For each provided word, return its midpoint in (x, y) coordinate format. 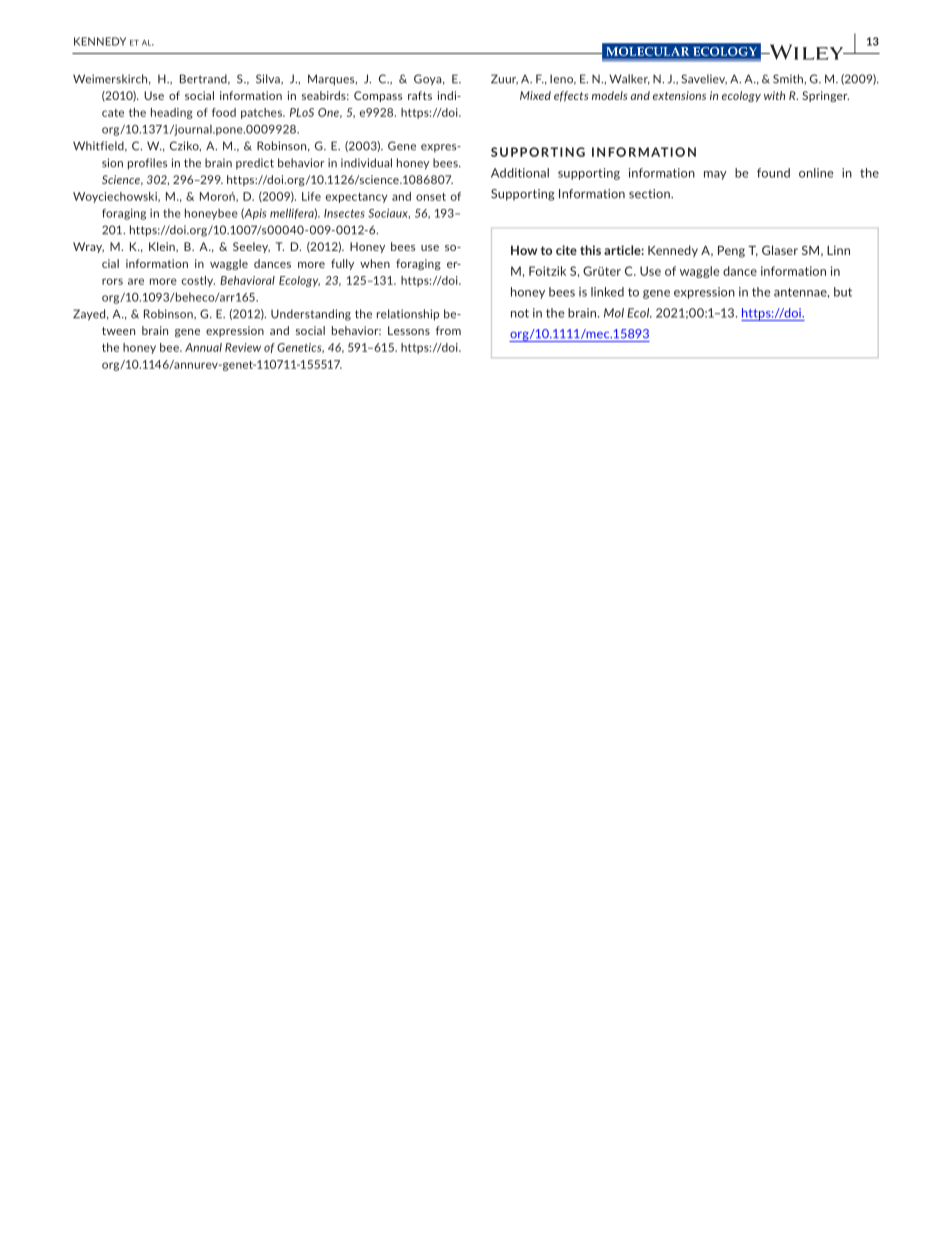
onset (431, 197)
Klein (163, 247)
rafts (420, 95)
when (375, 263)
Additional (520, 173)
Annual (203, 347)
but (843, 292)
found (773, 173)
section (650, 194)
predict (255, 163)
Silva (269, 79)
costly (198, 281)
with (774, 95)
